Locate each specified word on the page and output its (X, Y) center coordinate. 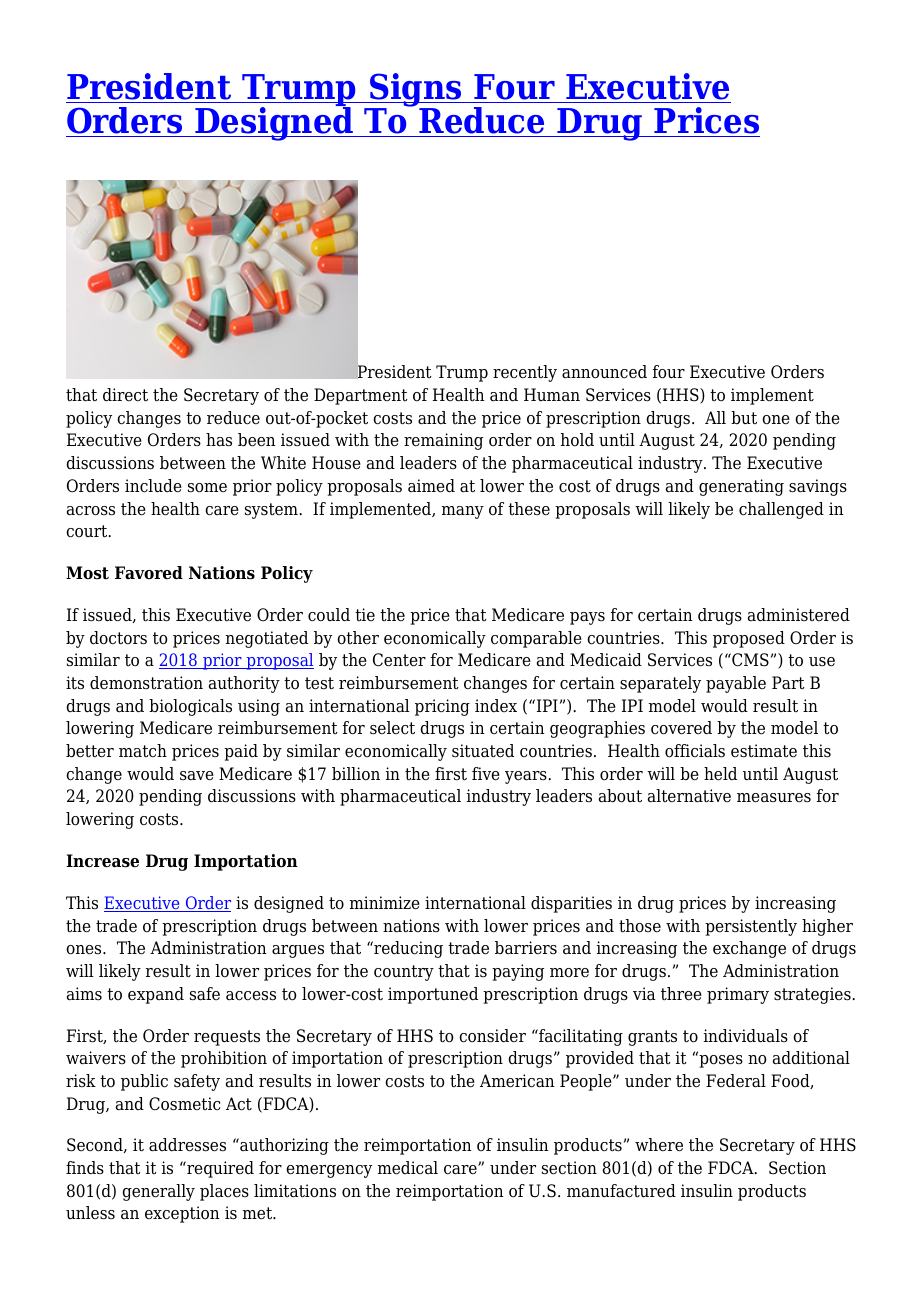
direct (125, 395)
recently (525, 373)
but (744, 417)
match (143, 751)
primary (738, 995)
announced (604, 372)
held (720, 774)
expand (156, 995)
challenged (781, 510)
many (463, 512)
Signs (416, 91)
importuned (433, 995)
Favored (149, 573)
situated (483, 751)
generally (158, 1192)
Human (552, 394)
